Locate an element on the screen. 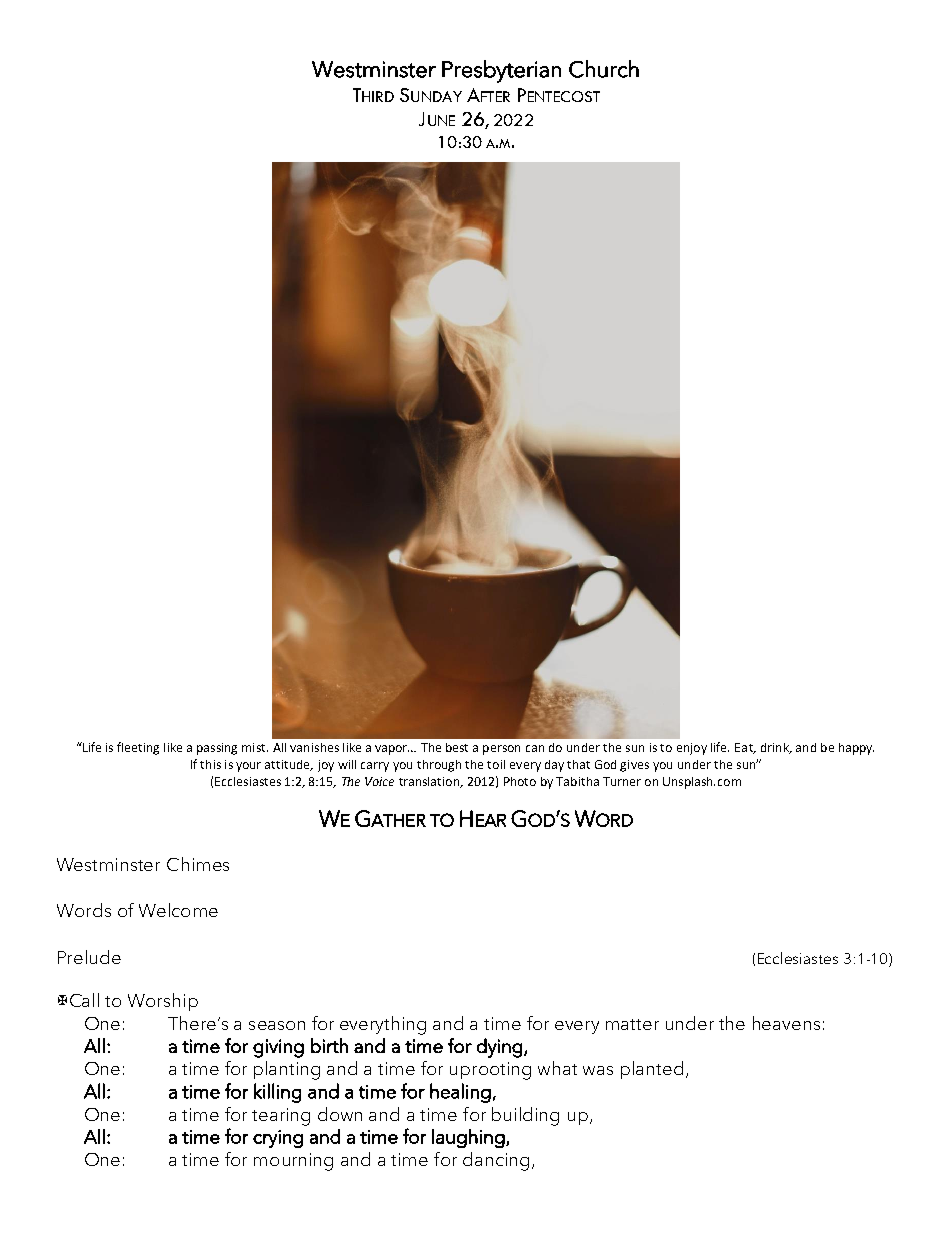 This screenshot has height=1233, width=952. crying is located at coordinates (278, 1139).
